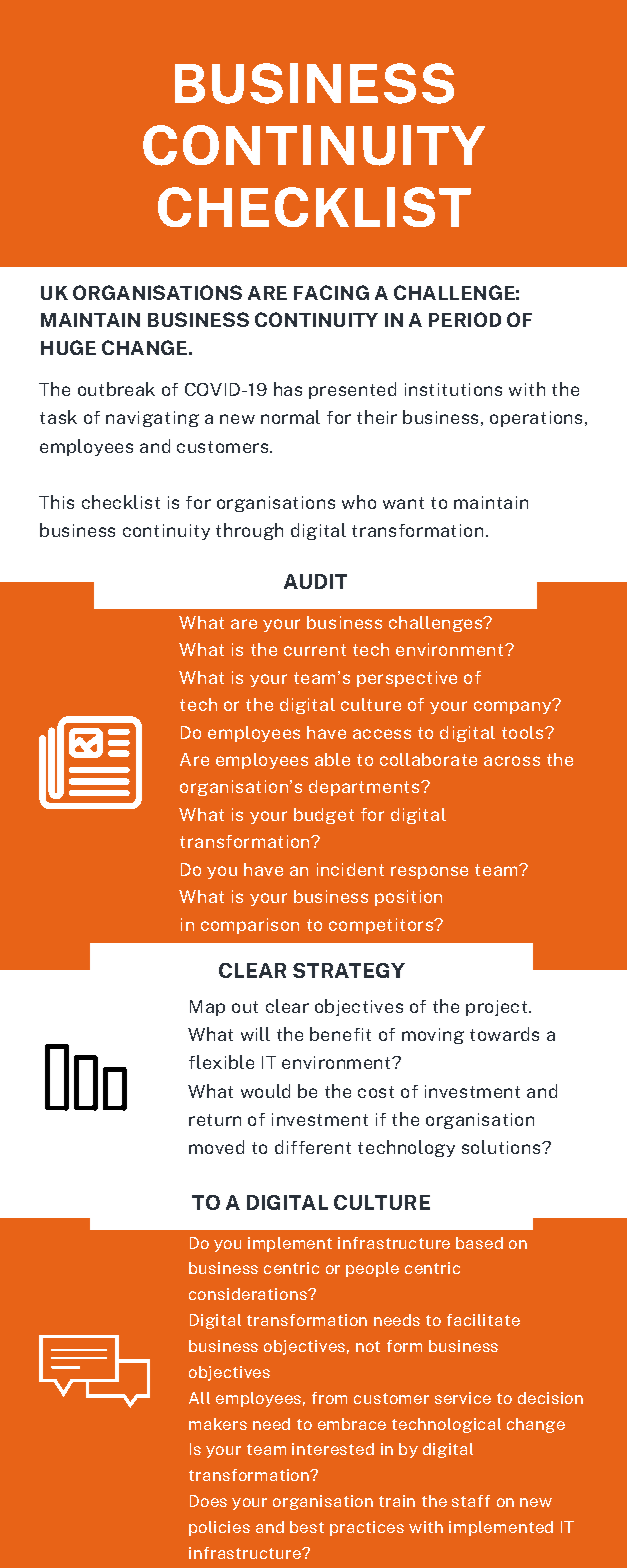  Describe the element at coordinates (250, 926) in the screenshot. I see `comparison` at that location.
